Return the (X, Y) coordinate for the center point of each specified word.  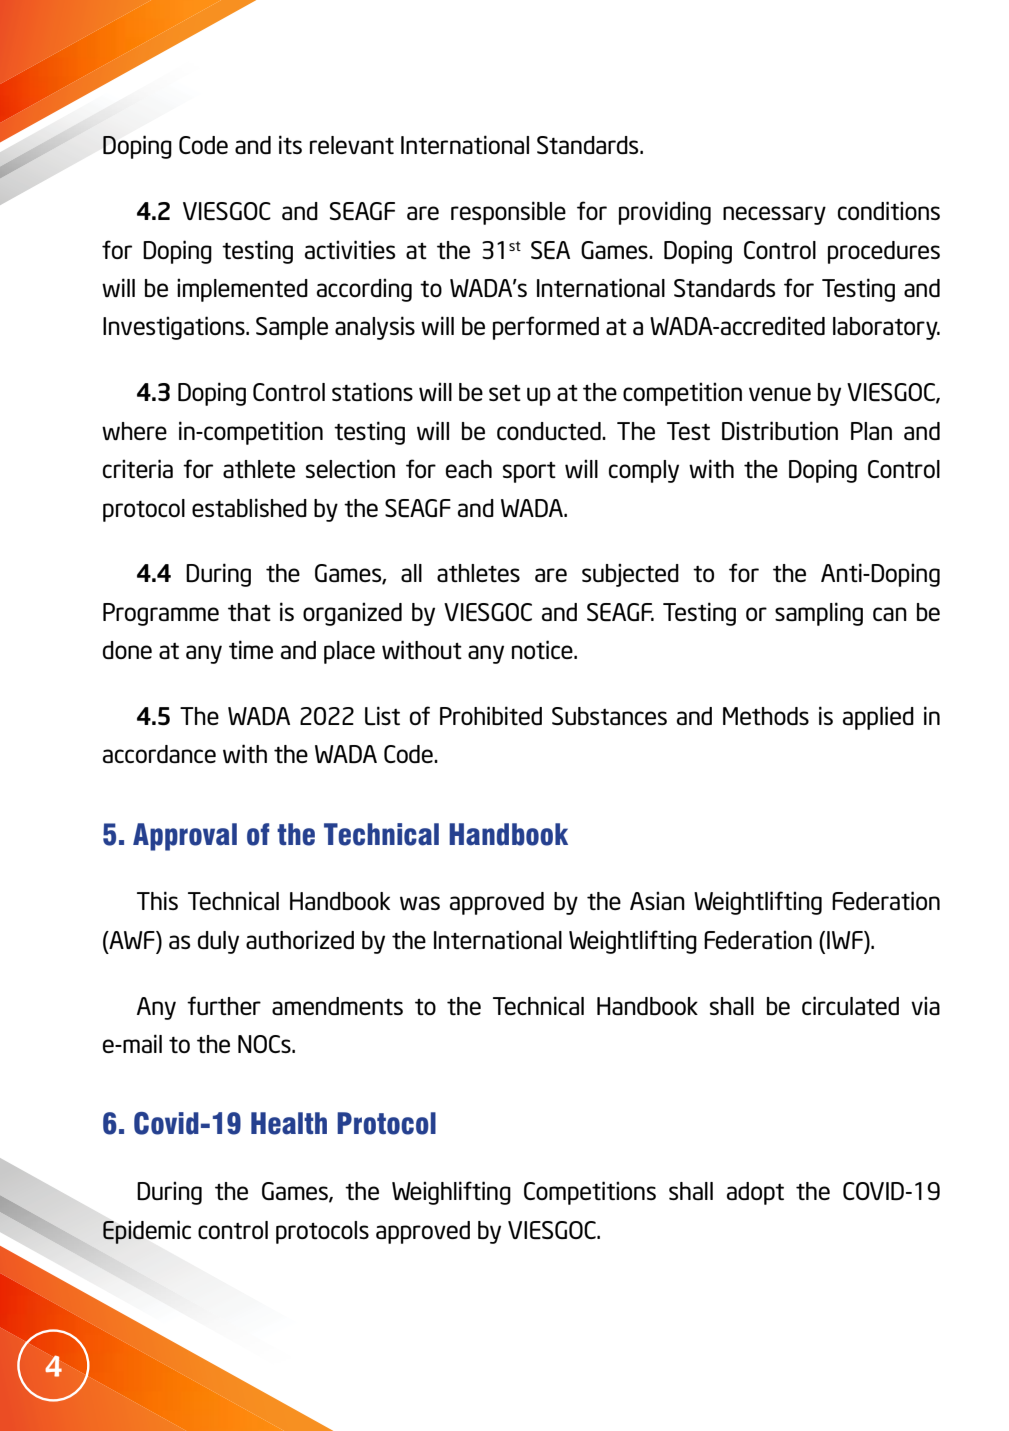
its (290, 144)
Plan (871, 431)
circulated (850, 1005)
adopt (755, 1193)
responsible (508, 213)
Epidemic (147, 1232)
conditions (889, 210)
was (420, 903)
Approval (185, 837)
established (249, 507)
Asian (657, 900)
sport (529, 472)
